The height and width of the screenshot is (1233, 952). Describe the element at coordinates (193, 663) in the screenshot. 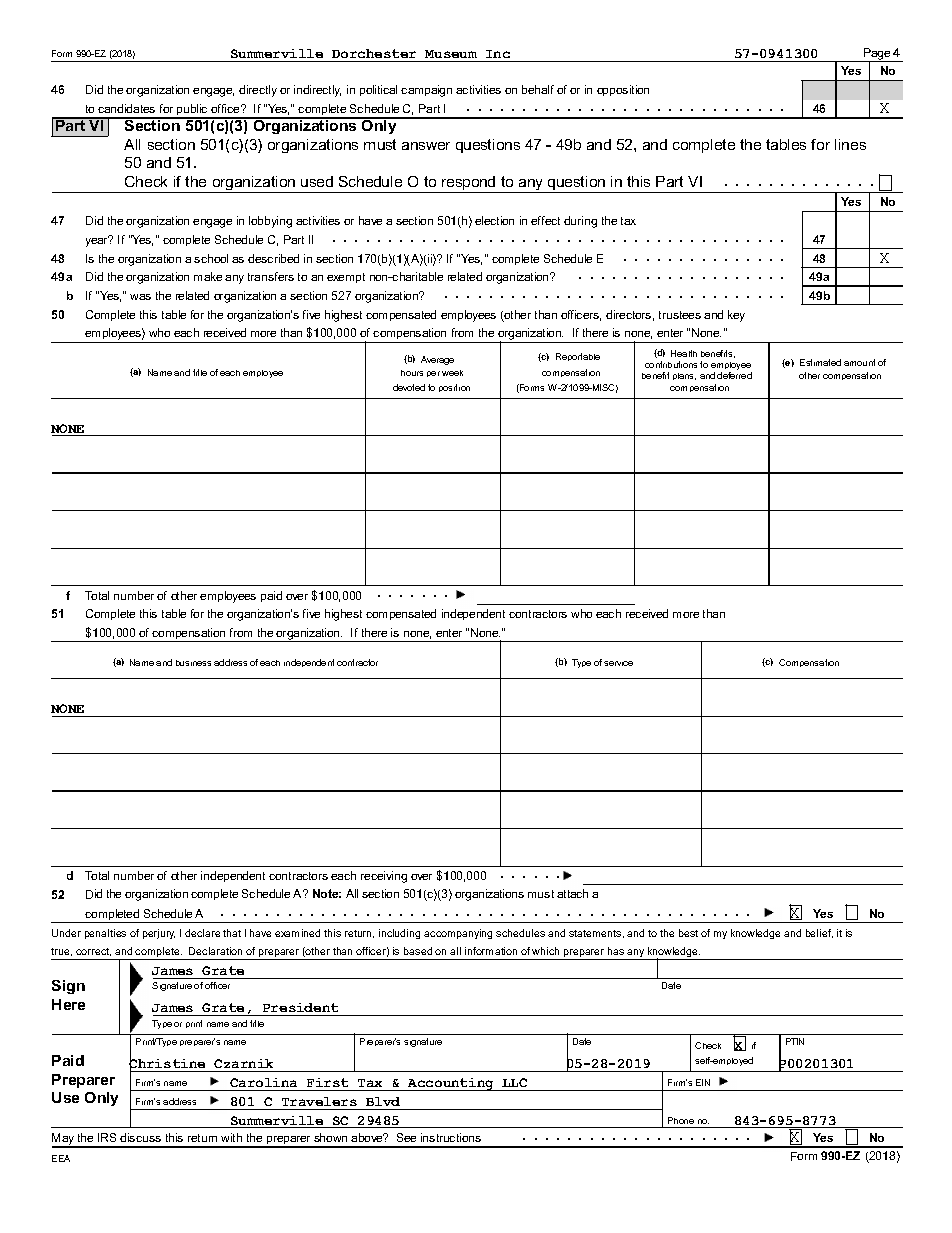

I see `business` at that location.
